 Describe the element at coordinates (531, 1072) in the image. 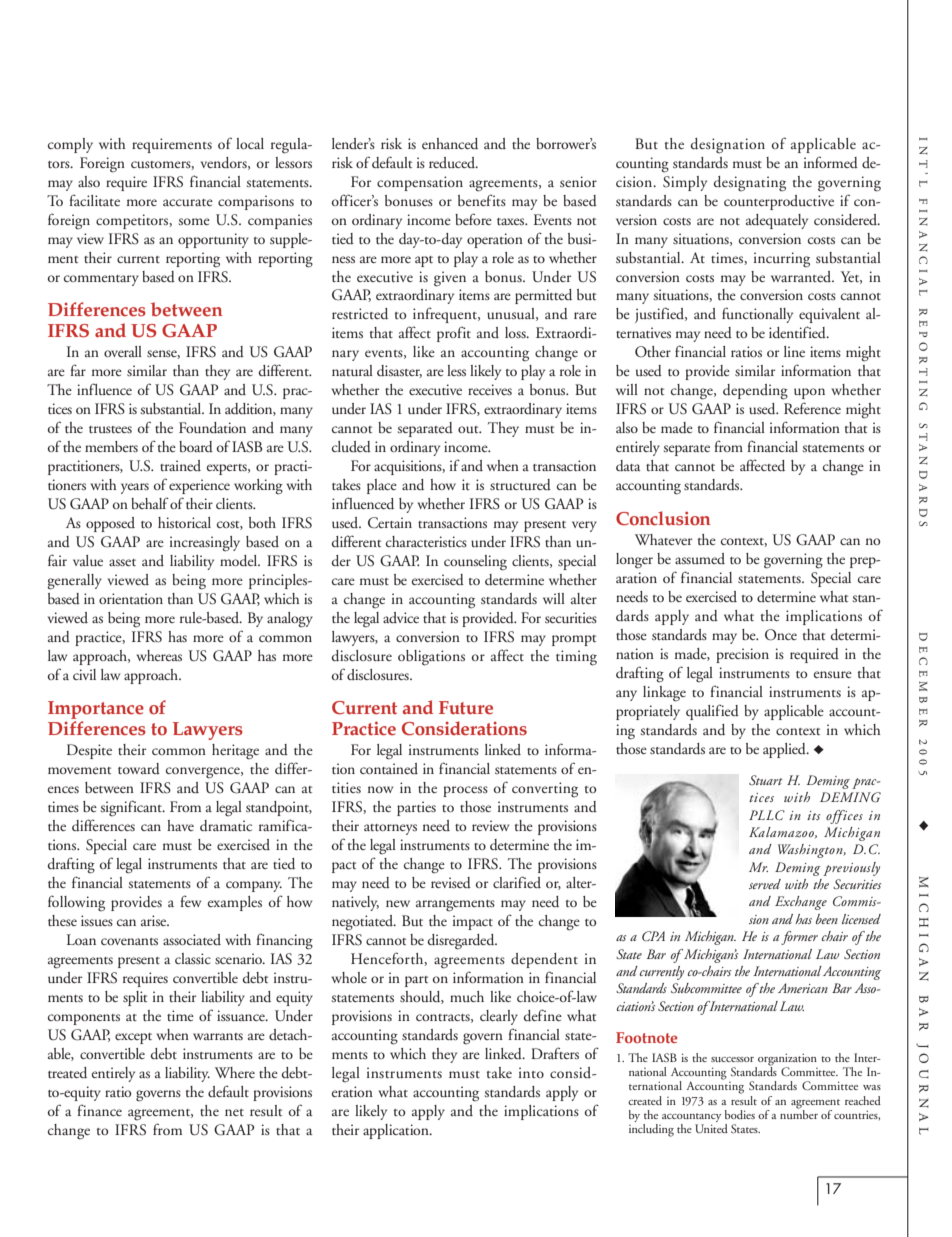

I see `into` at that location.
